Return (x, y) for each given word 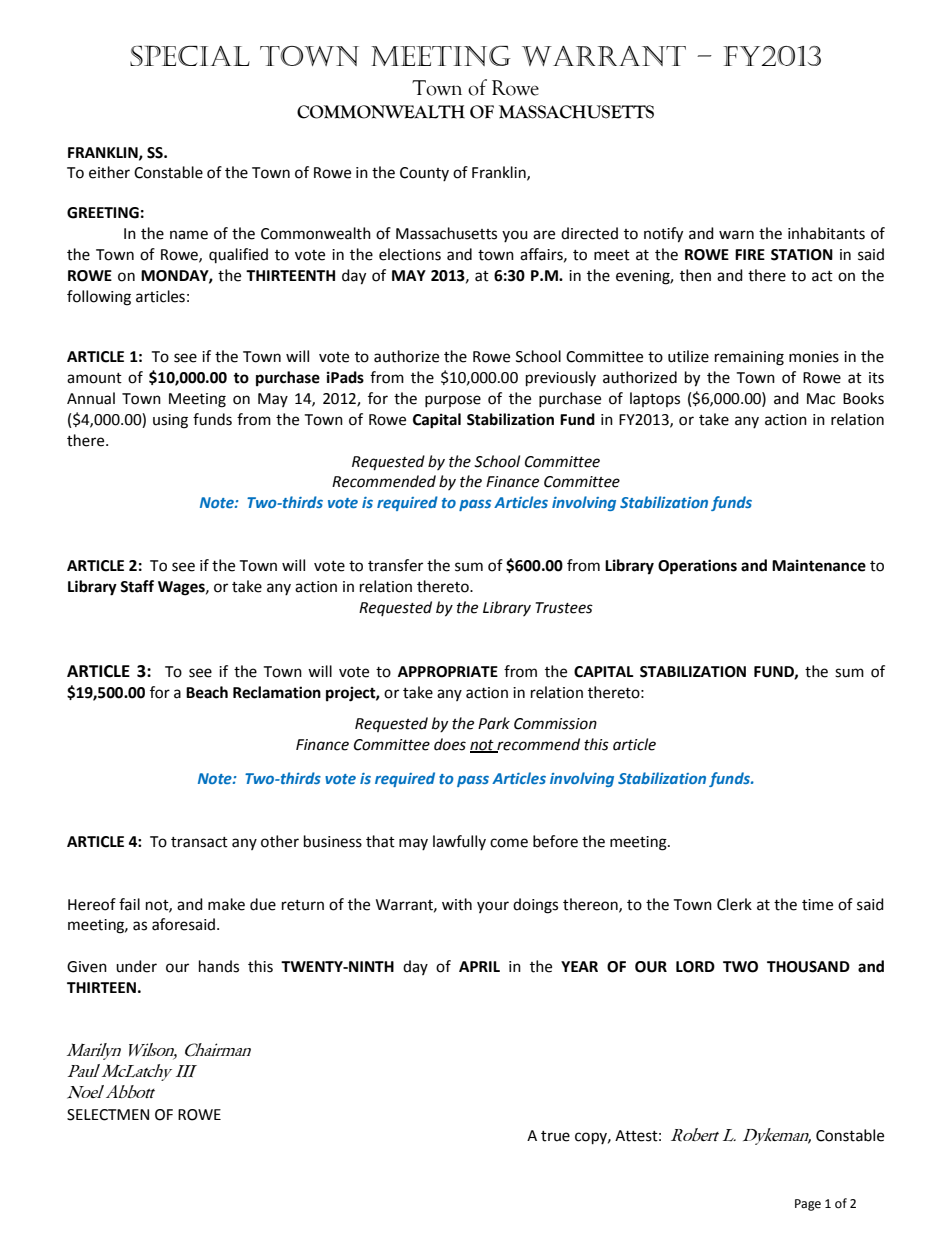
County (424, 174)
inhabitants (826, 233)
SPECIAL (190, 56)
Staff (137, 586)
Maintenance (819, 565)
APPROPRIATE (448, 672)
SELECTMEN (108, 1115)
